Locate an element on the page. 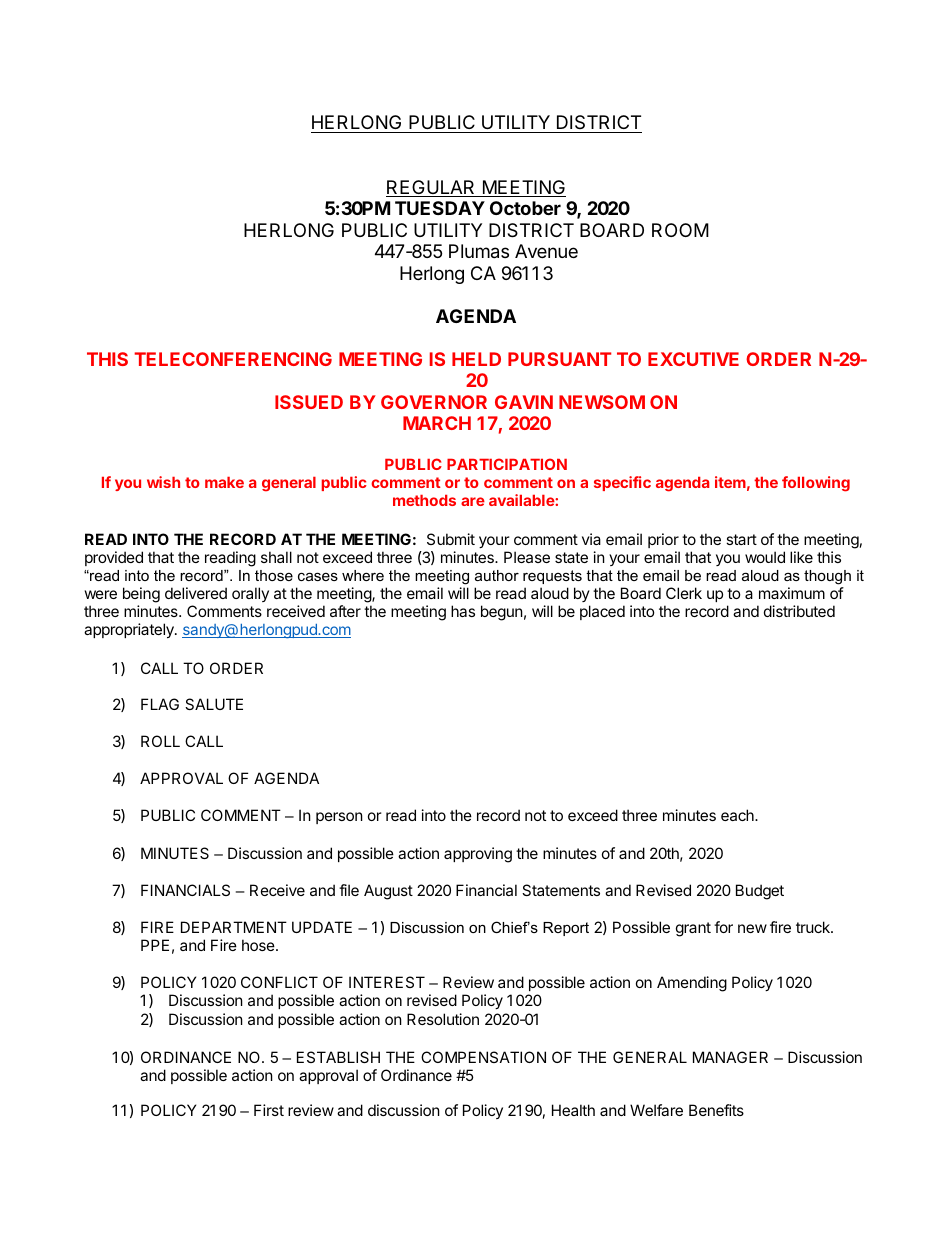  following is located at coordinates (816, 484).
